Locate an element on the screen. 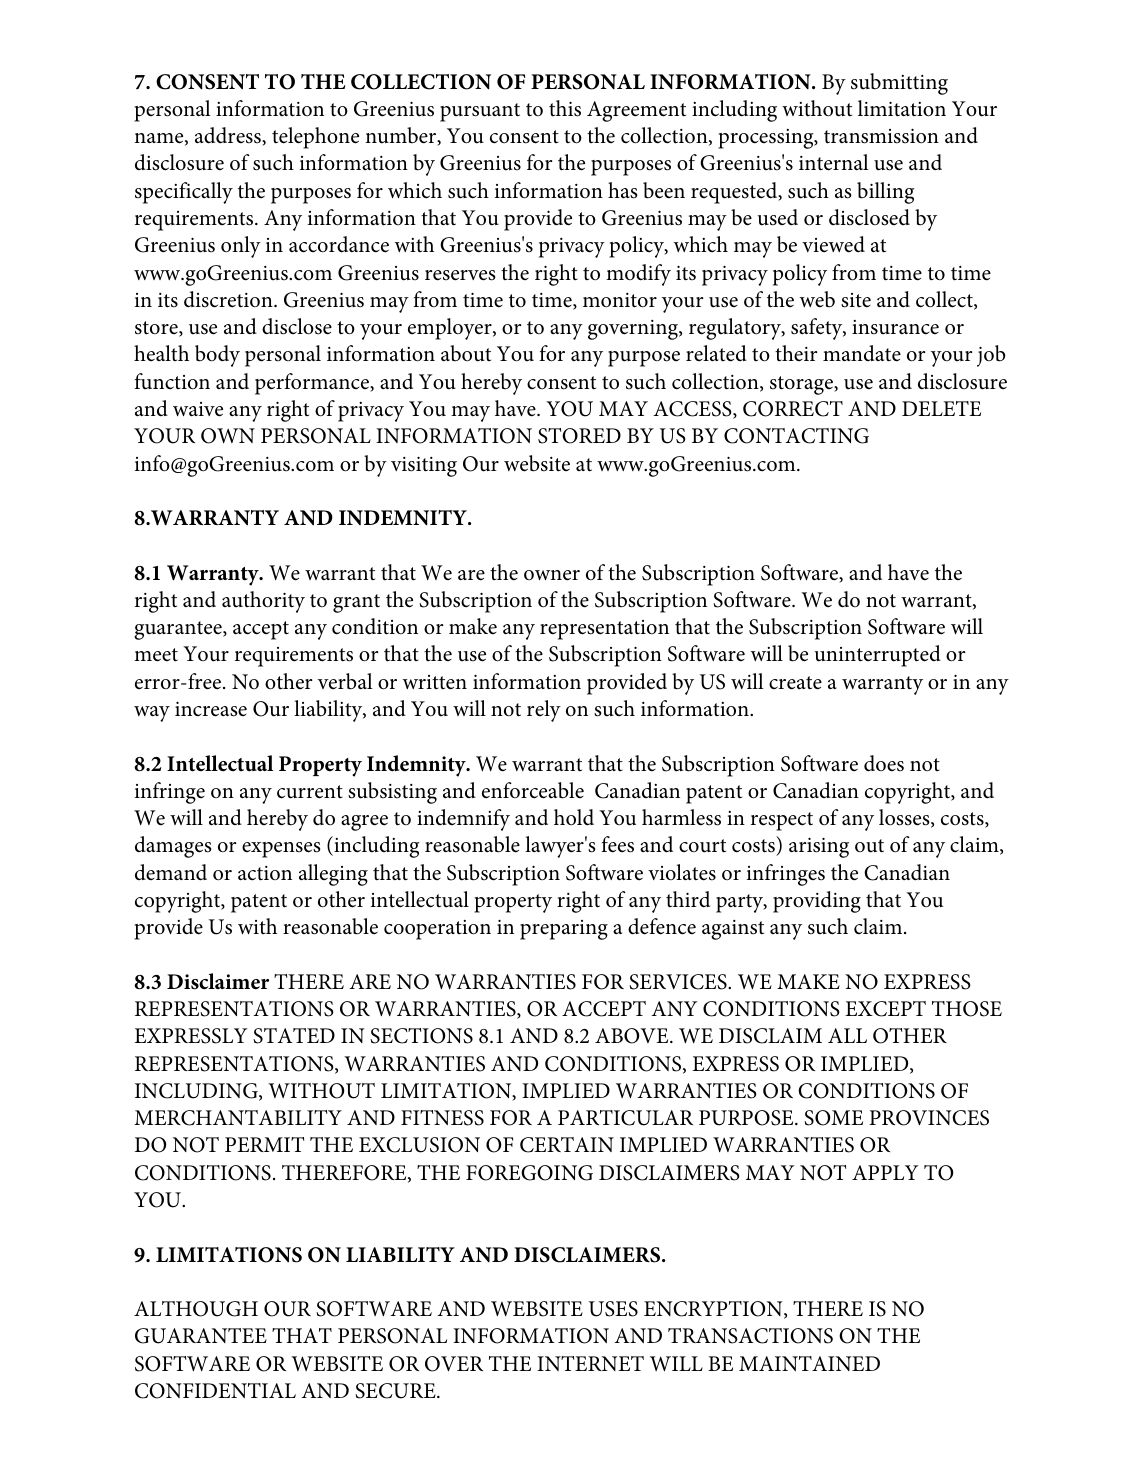 This screenshot has width=1140, height=1476. address is located at coordinates (229, 136).
